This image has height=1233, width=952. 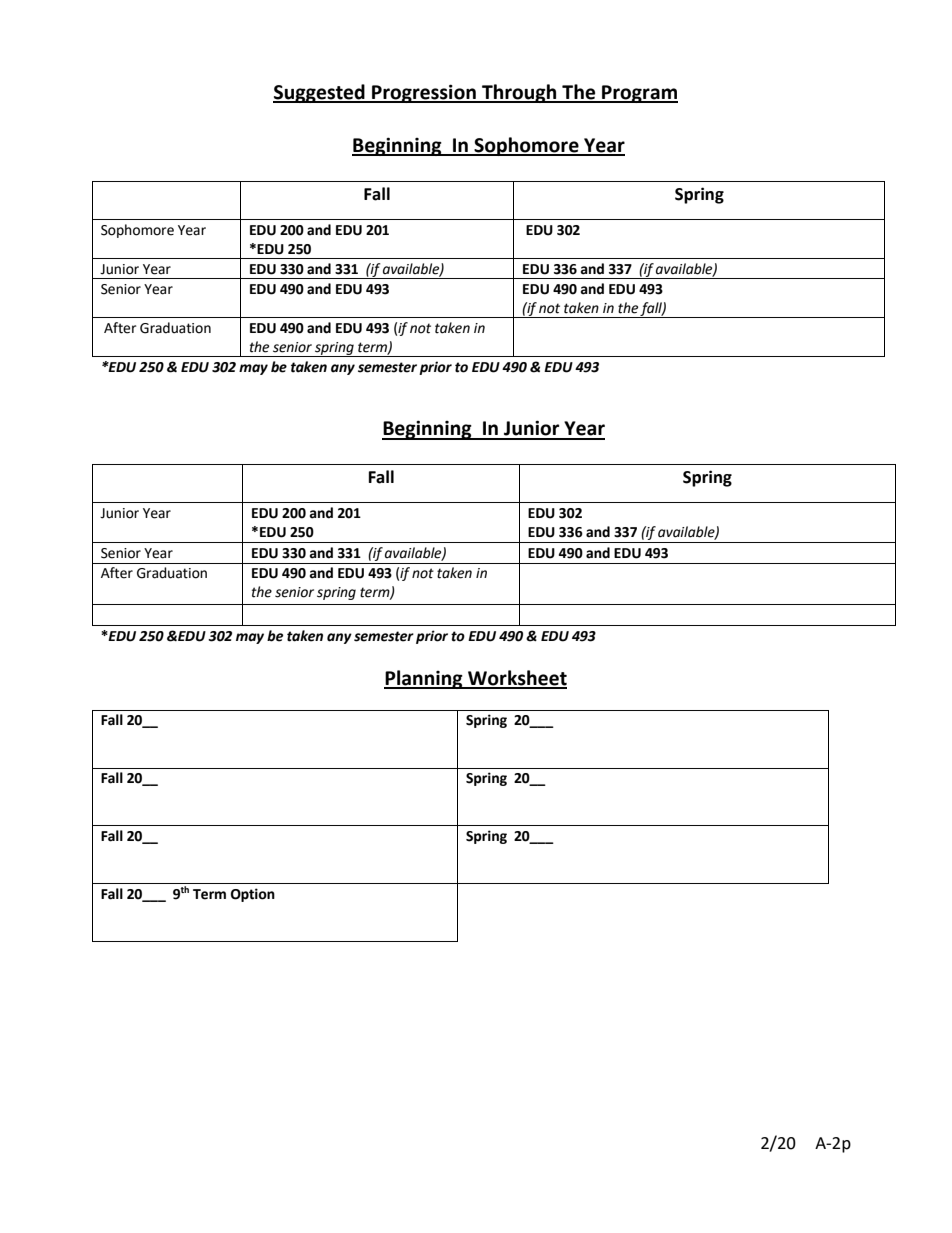 I want to click on Suggested, so click(x=320, y=93).
